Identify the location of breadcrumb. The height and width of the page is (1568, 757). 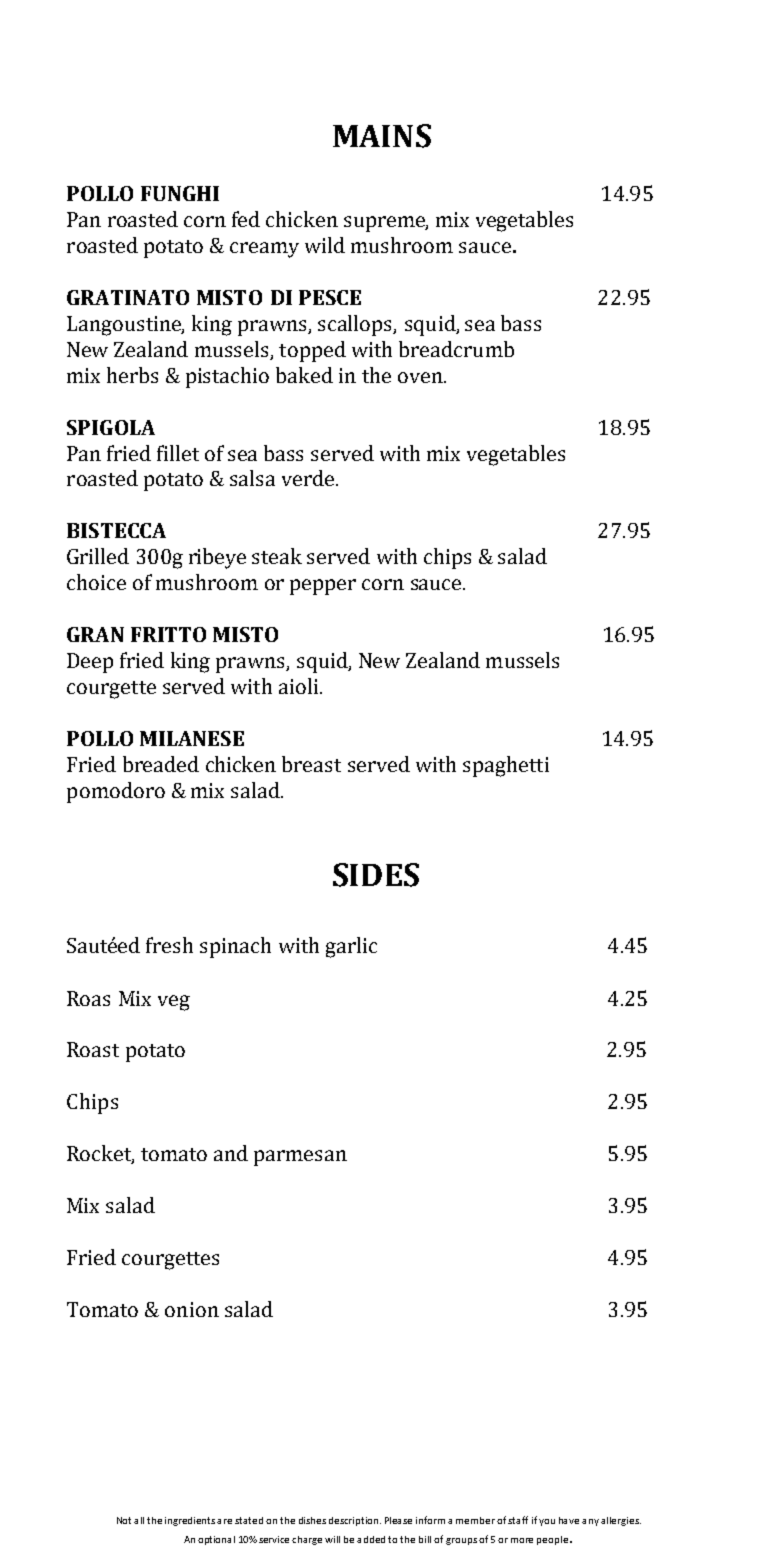
(456, 349).
